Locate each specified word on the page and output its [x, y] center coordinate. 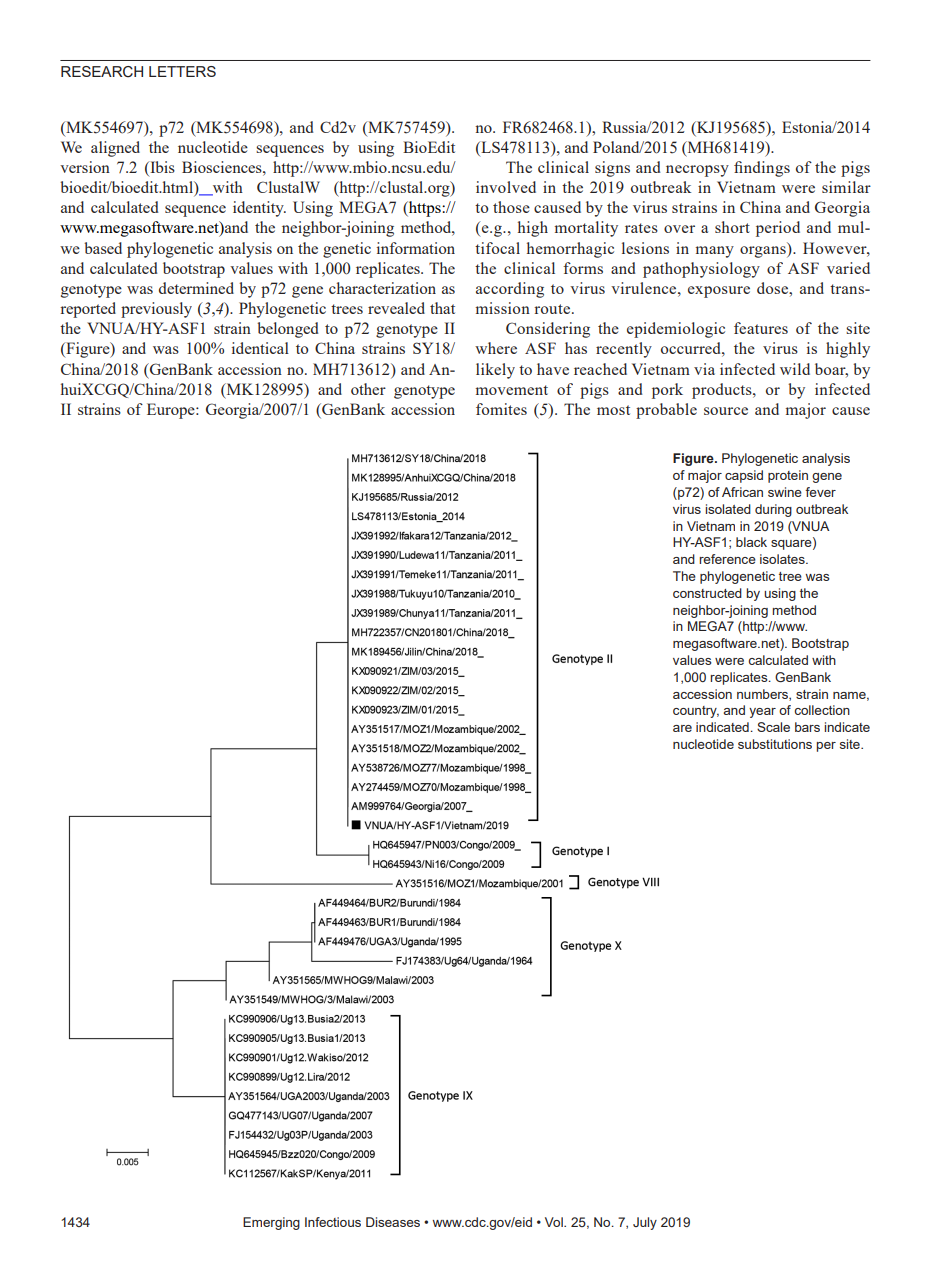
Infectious [333, 1222]
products [723, 391]
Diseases [393, 1222]
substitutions [775, 744]
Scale [773, 727]
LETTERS [182, 71]
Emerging [271, 1223]
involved [506, 187]
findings [762, 169]
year [762, 713]
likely [495, 371]
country [696, 712]
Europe [172, 411]
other [368, 389]
